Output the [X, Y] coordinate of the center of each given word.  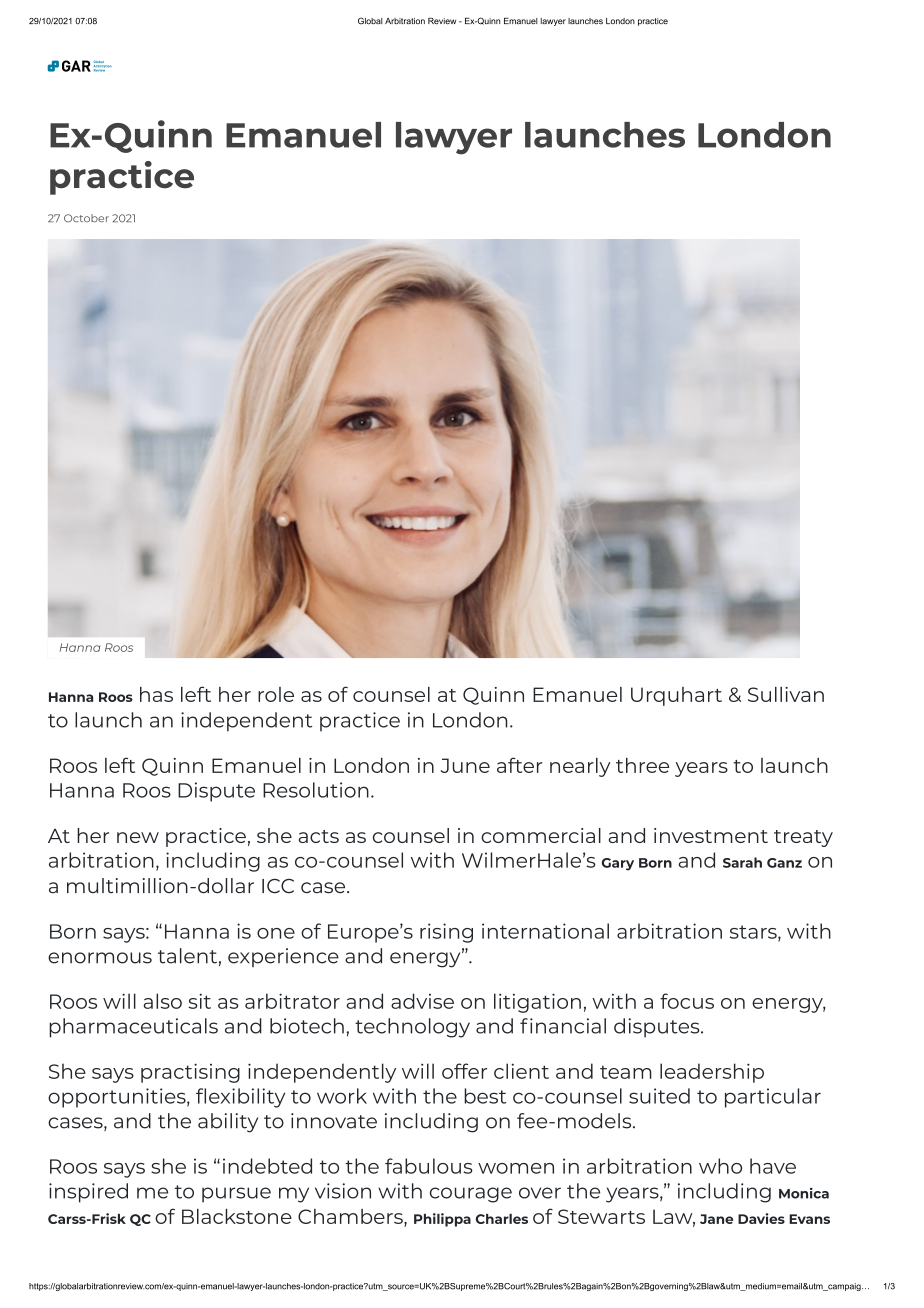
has [156, 694]
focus [687, 1001]
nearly [580, 767]
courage [471, 1195]
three [642, 765]
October [86, 218]
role [276, 694]
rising [446, 933]
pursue [236, 1195]
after [520, 765]
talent [187, 956]
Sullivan [786, 694]
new [138, 837]
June [465, 765]
